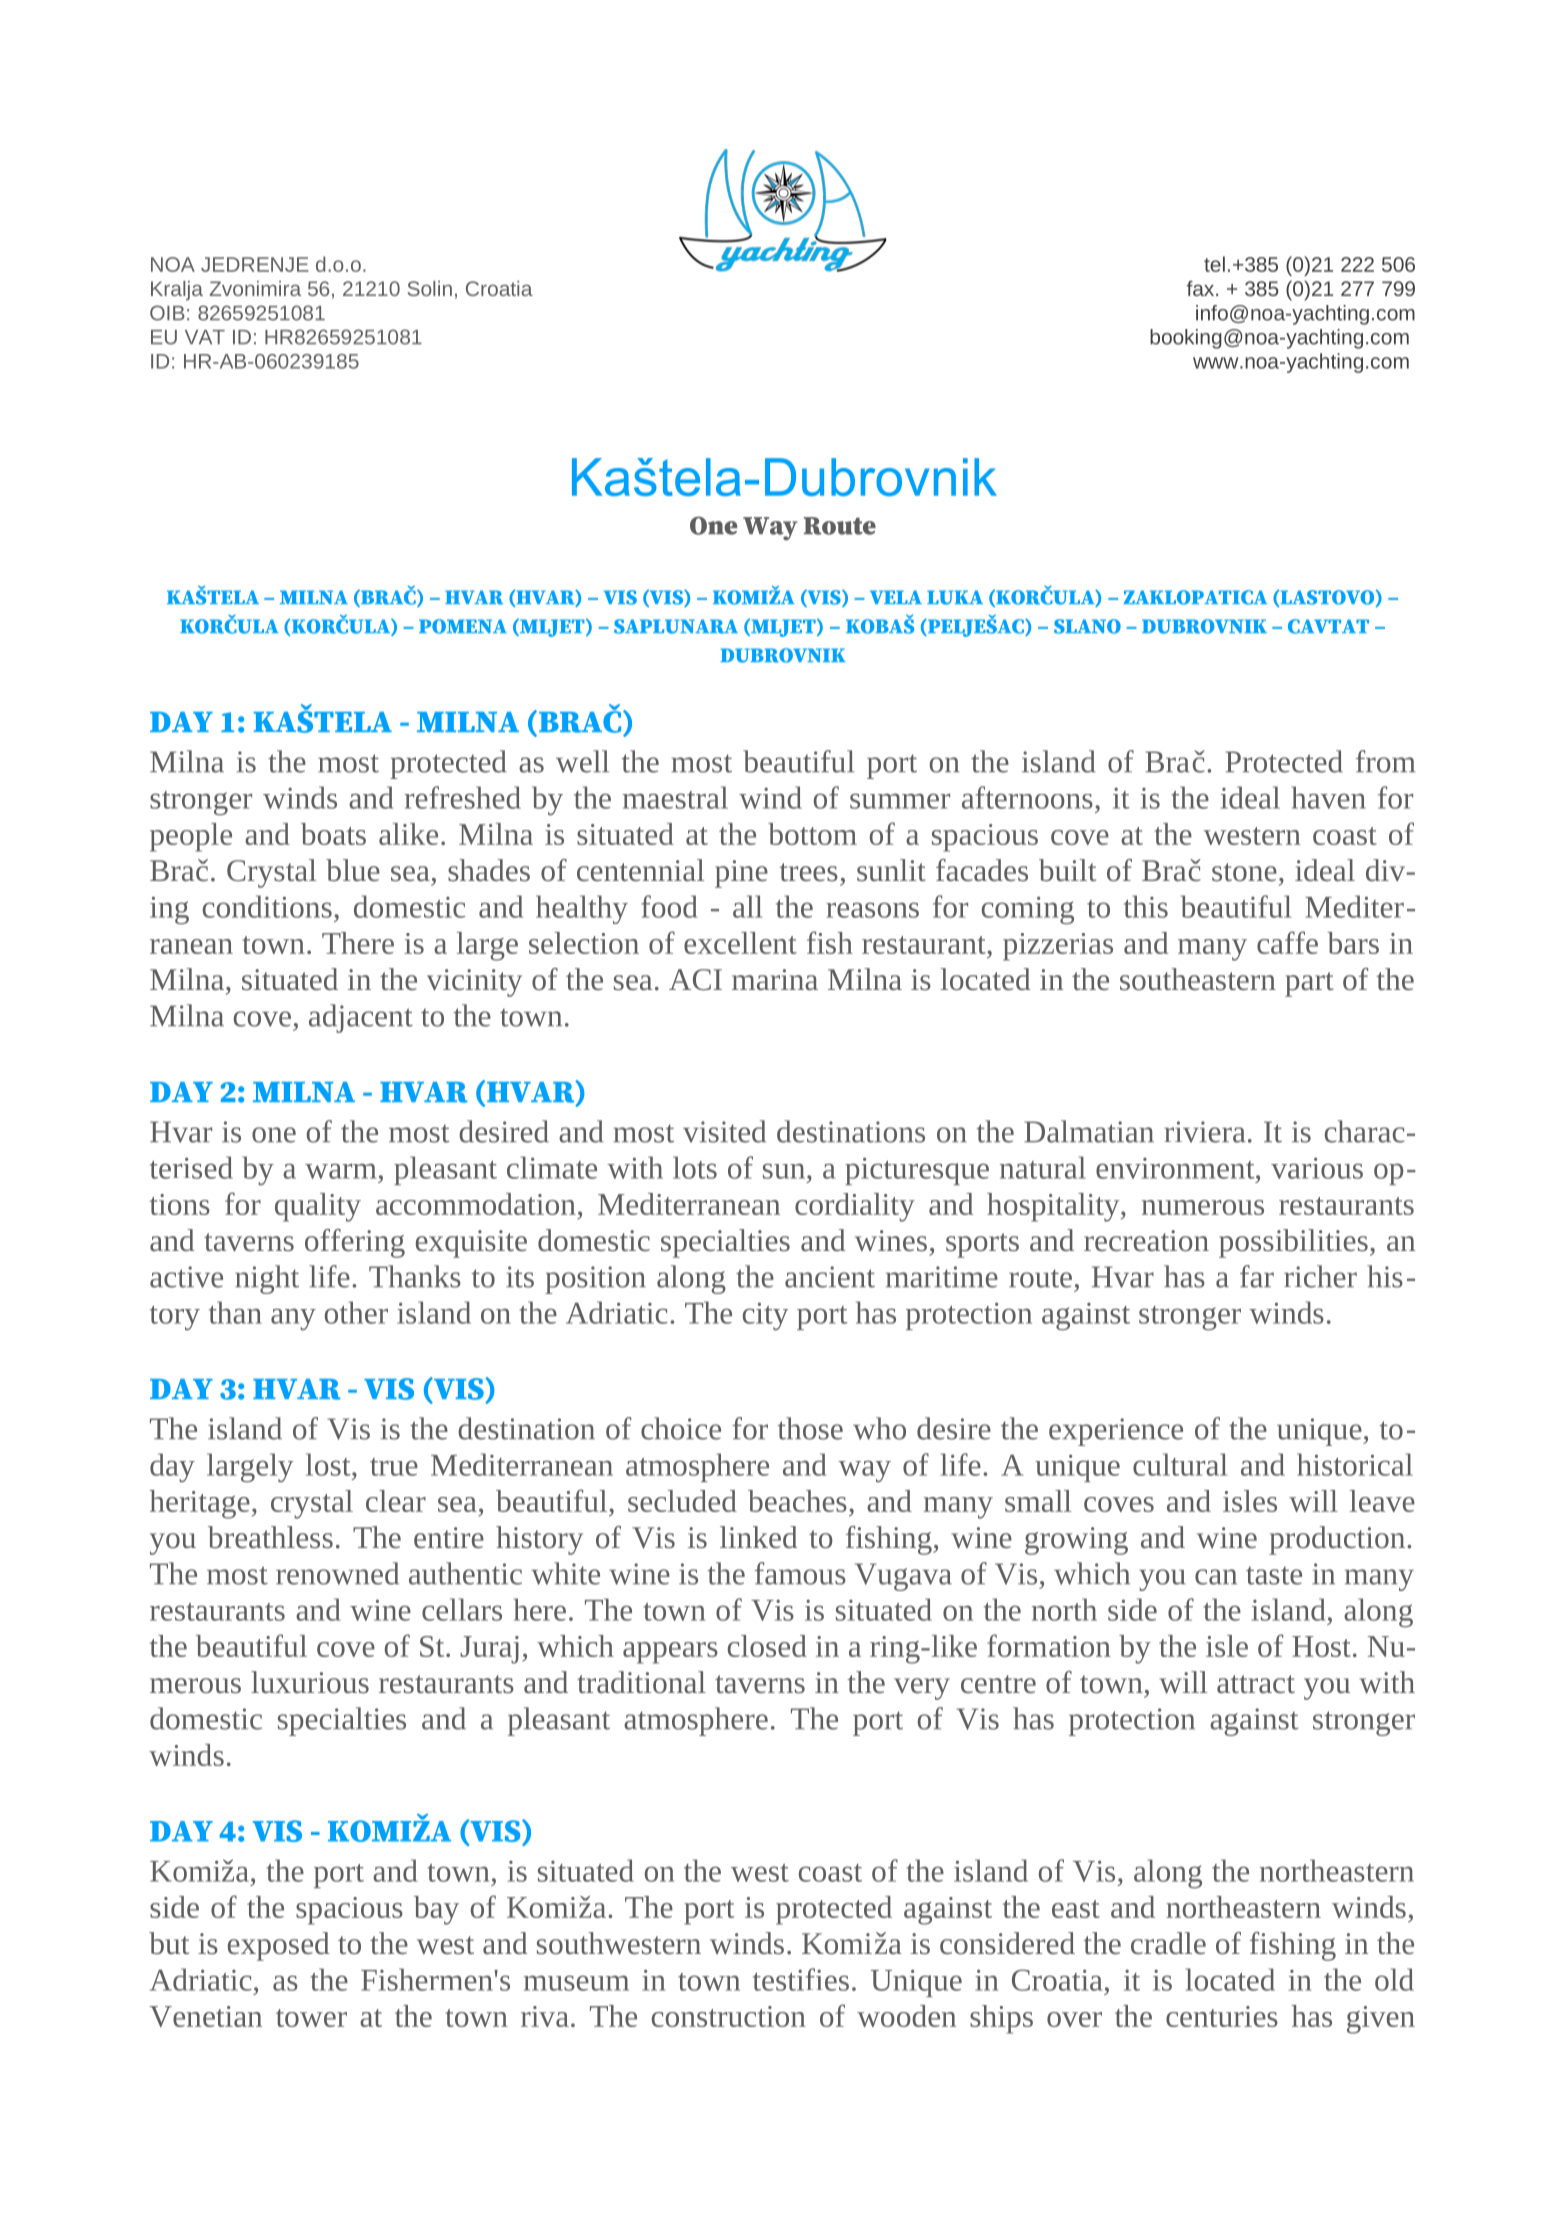  Describe the element at coordinates (896, 597) in the page. I see `VELA` at that location.
